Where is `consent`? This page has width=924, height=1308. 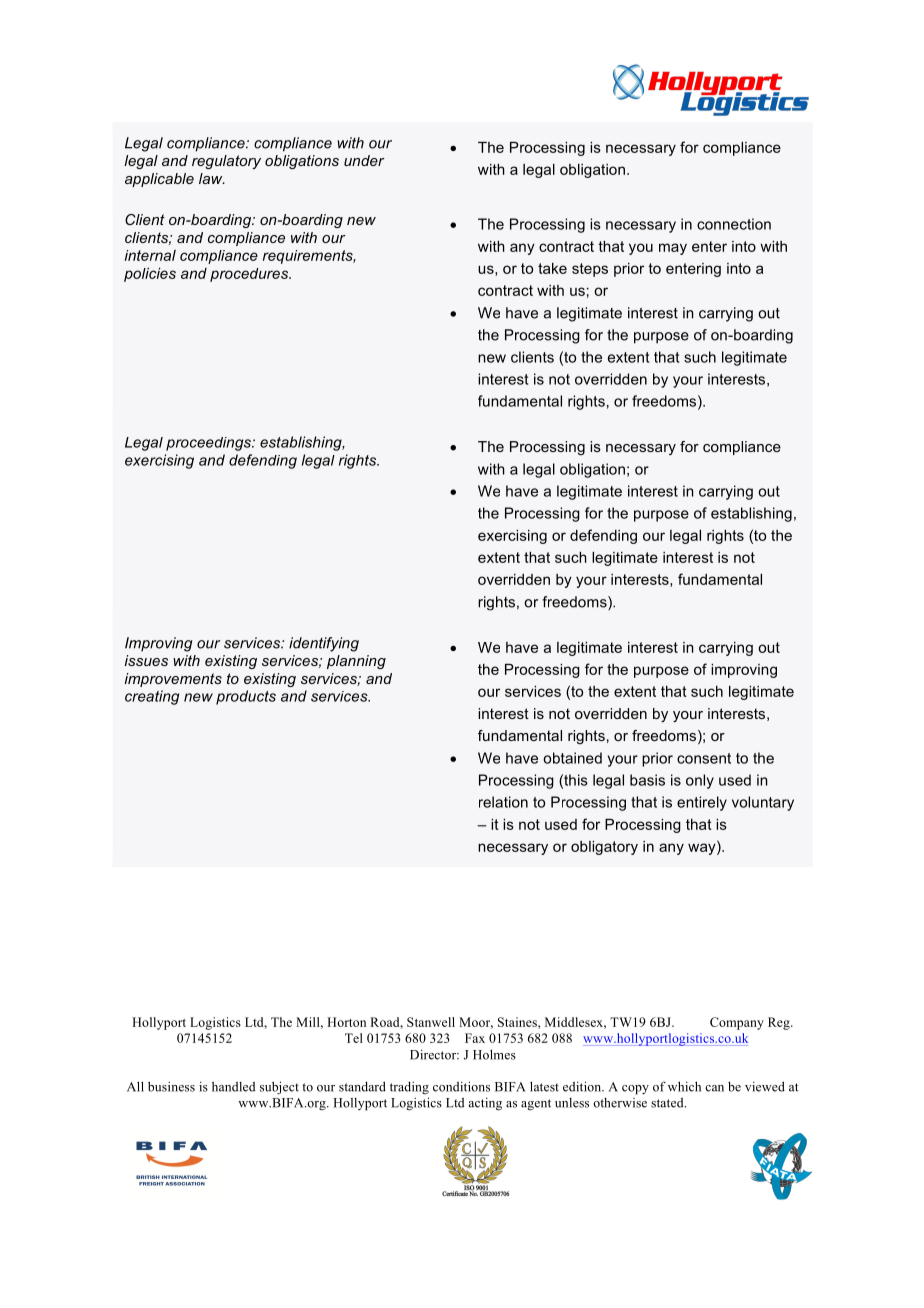 consent is located at coordinates (704, 758).
